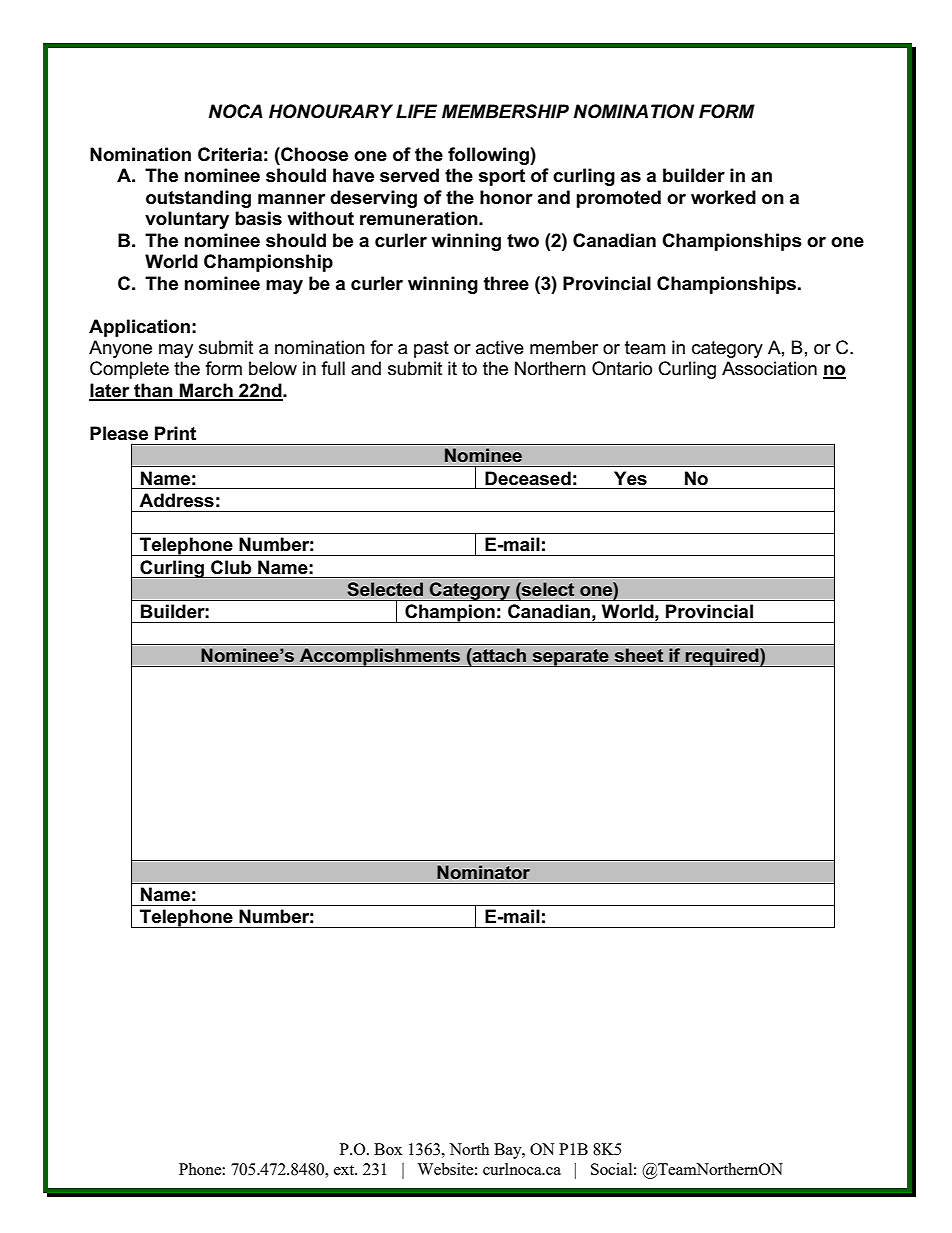 This page has width=952, height=1233. Describe the element at coordinates (622, 368) in the page. I see `Ontario` at that location.
